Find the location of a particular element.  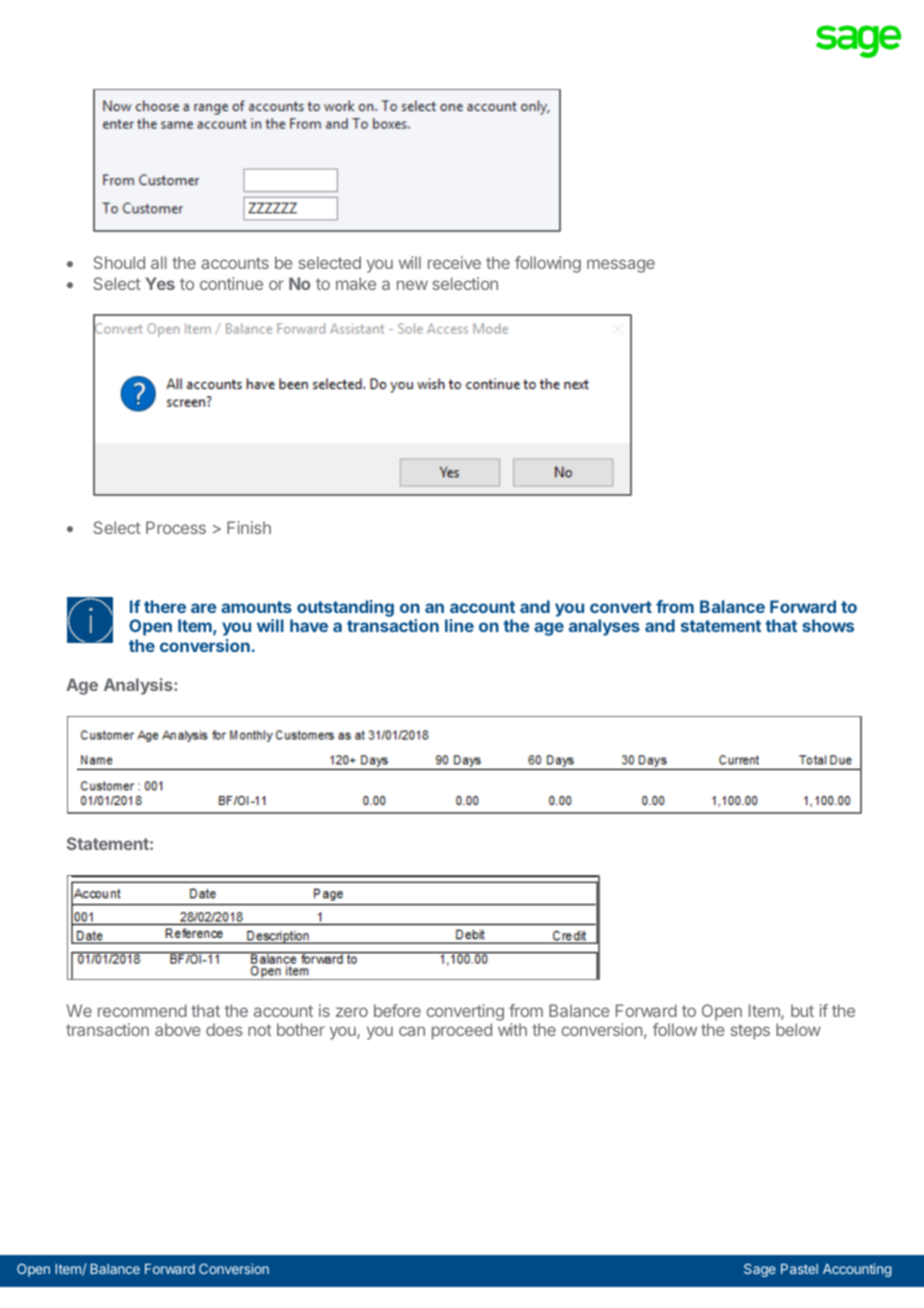

new is located at coordinates (412, 285).
